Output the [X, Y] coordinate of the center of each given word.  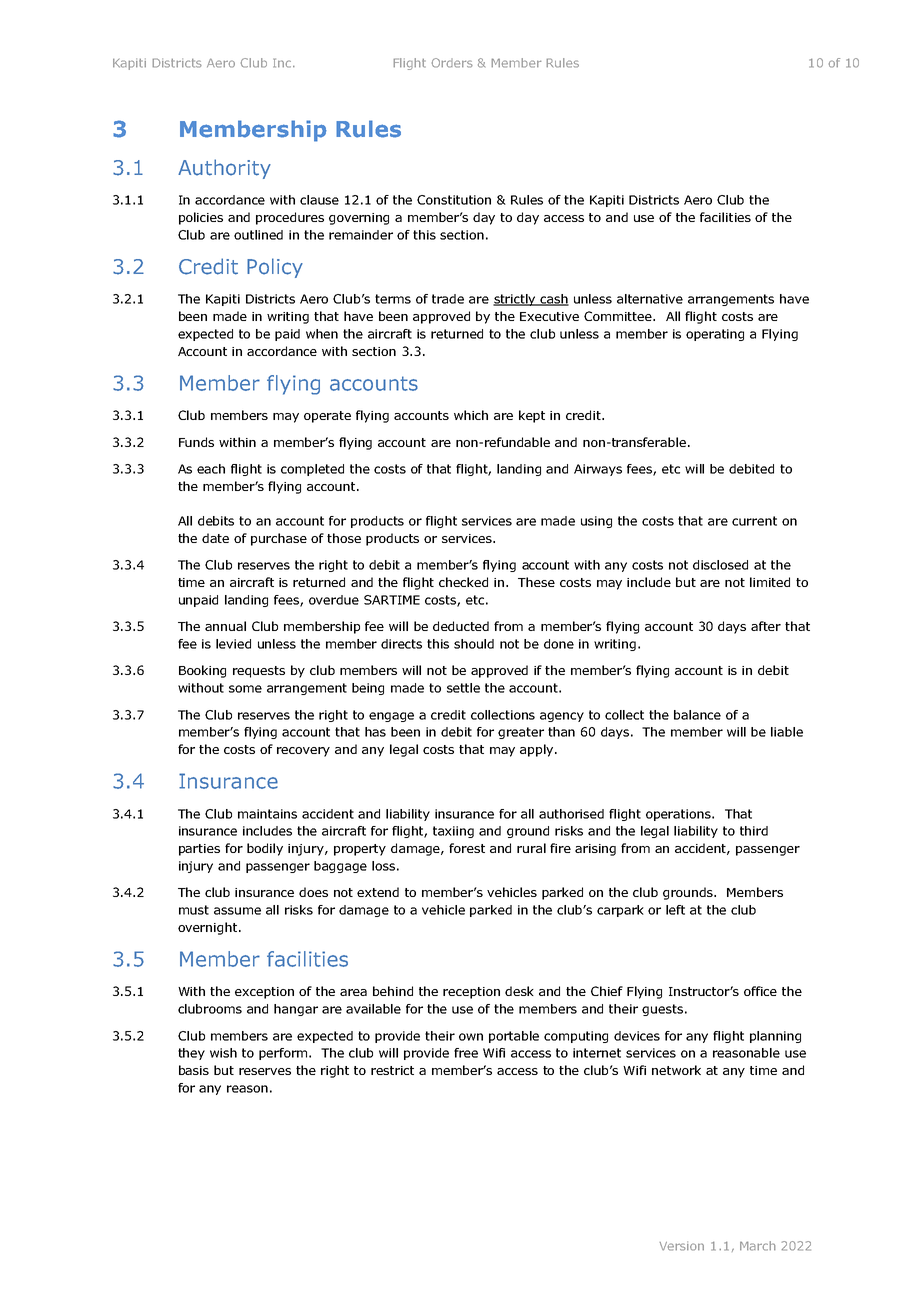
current [754, 521]
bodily [265, 849]
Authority [224, 169]
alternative [650, 299]
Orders [452, 63]
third [754, 831]
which [471, 415]
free [466, 1053]
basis [194, 1070]
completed [312, 470]
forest [467, 848]
